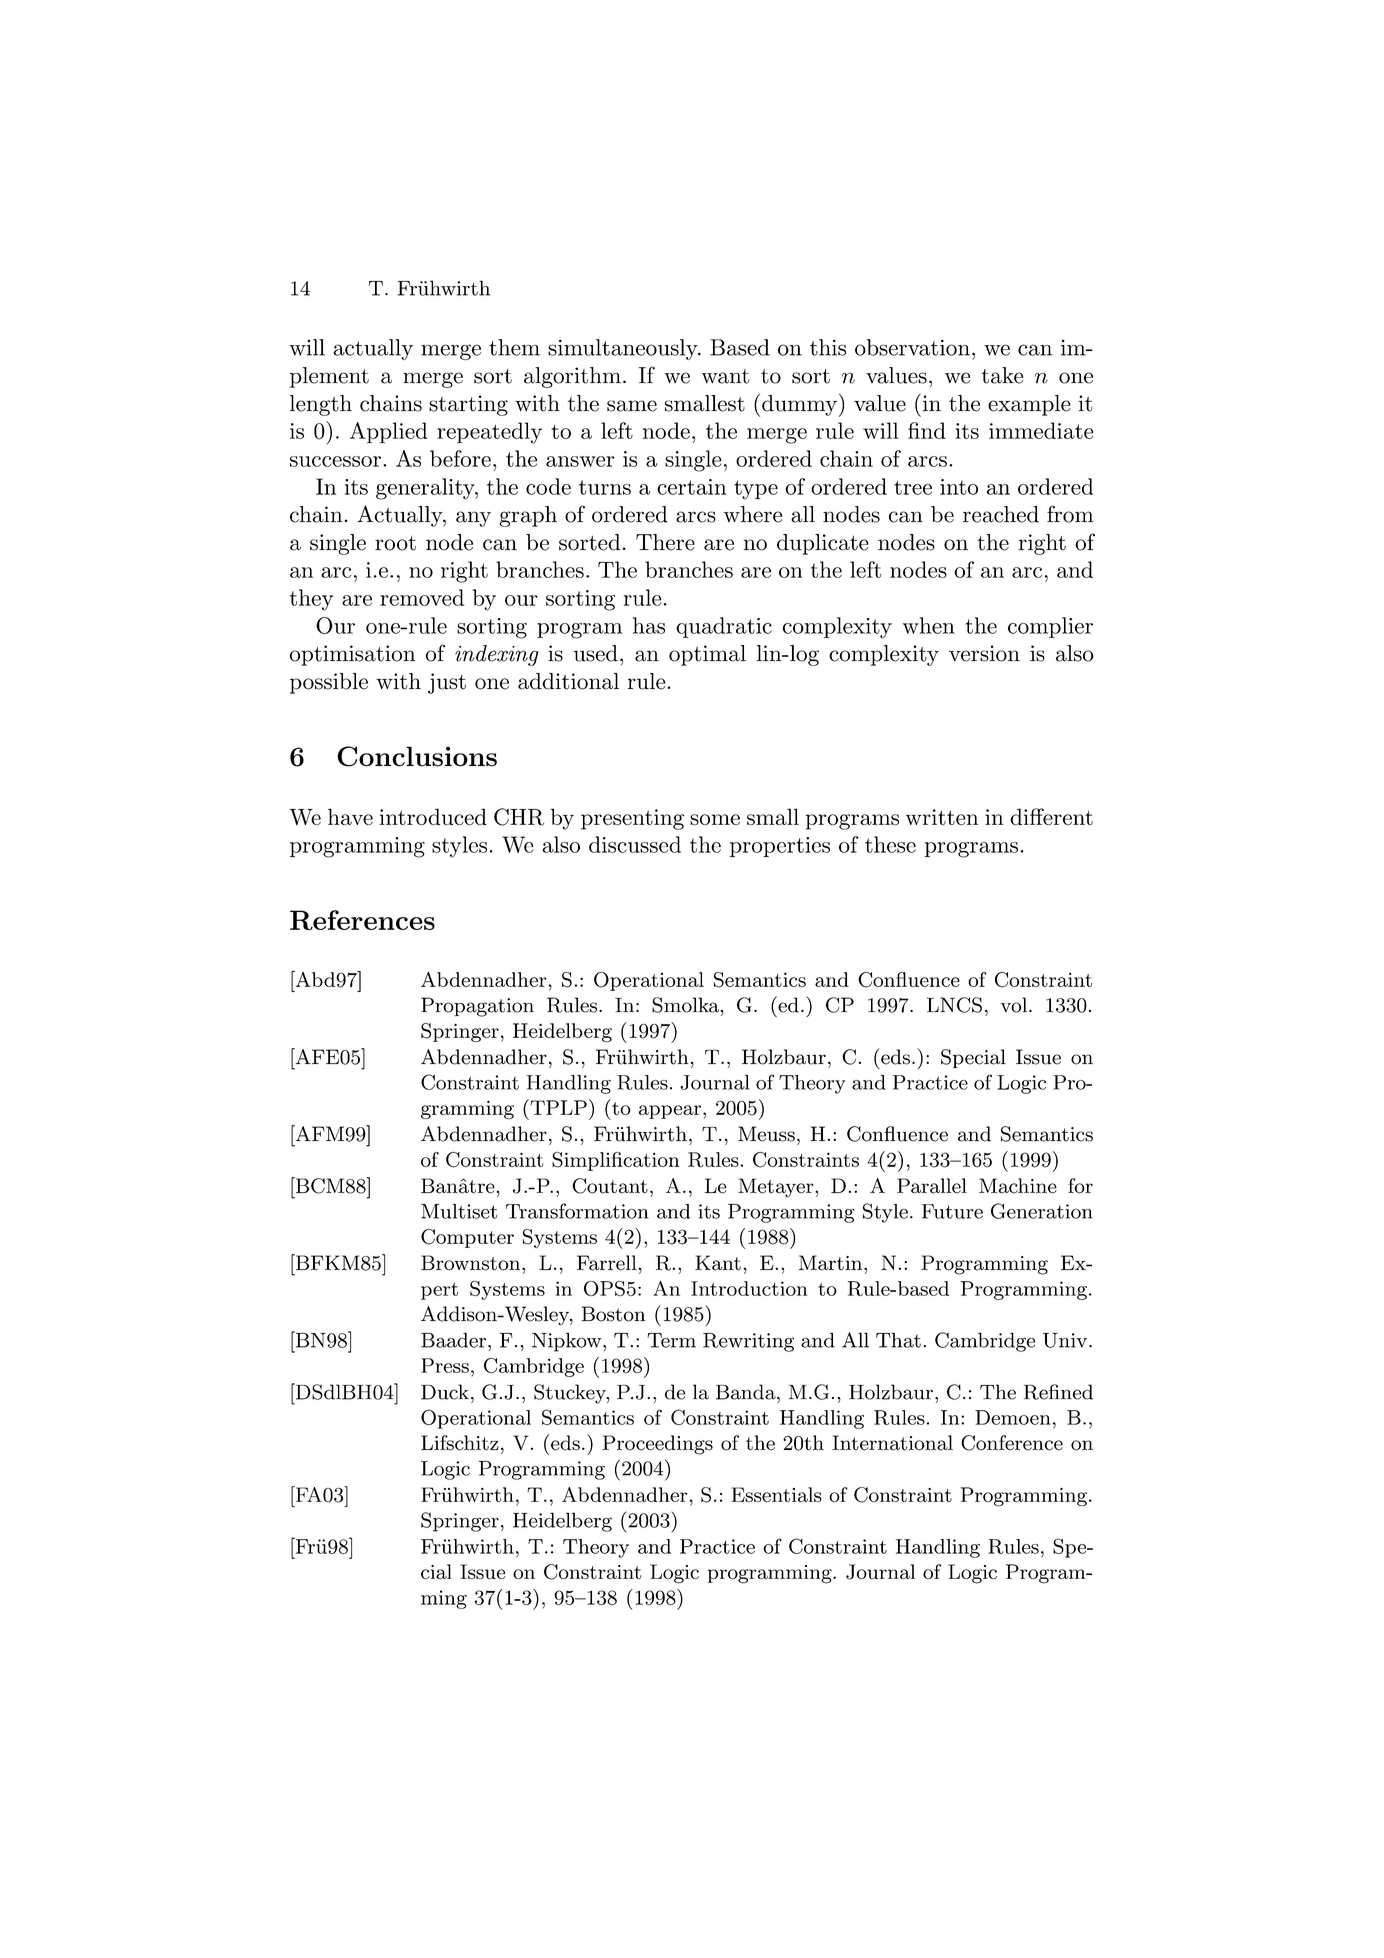 The width and height of the screenshot is (1384, 1958). Describe the element at coordinates (942, 817) in the screenshot. I see `written` at that location.
